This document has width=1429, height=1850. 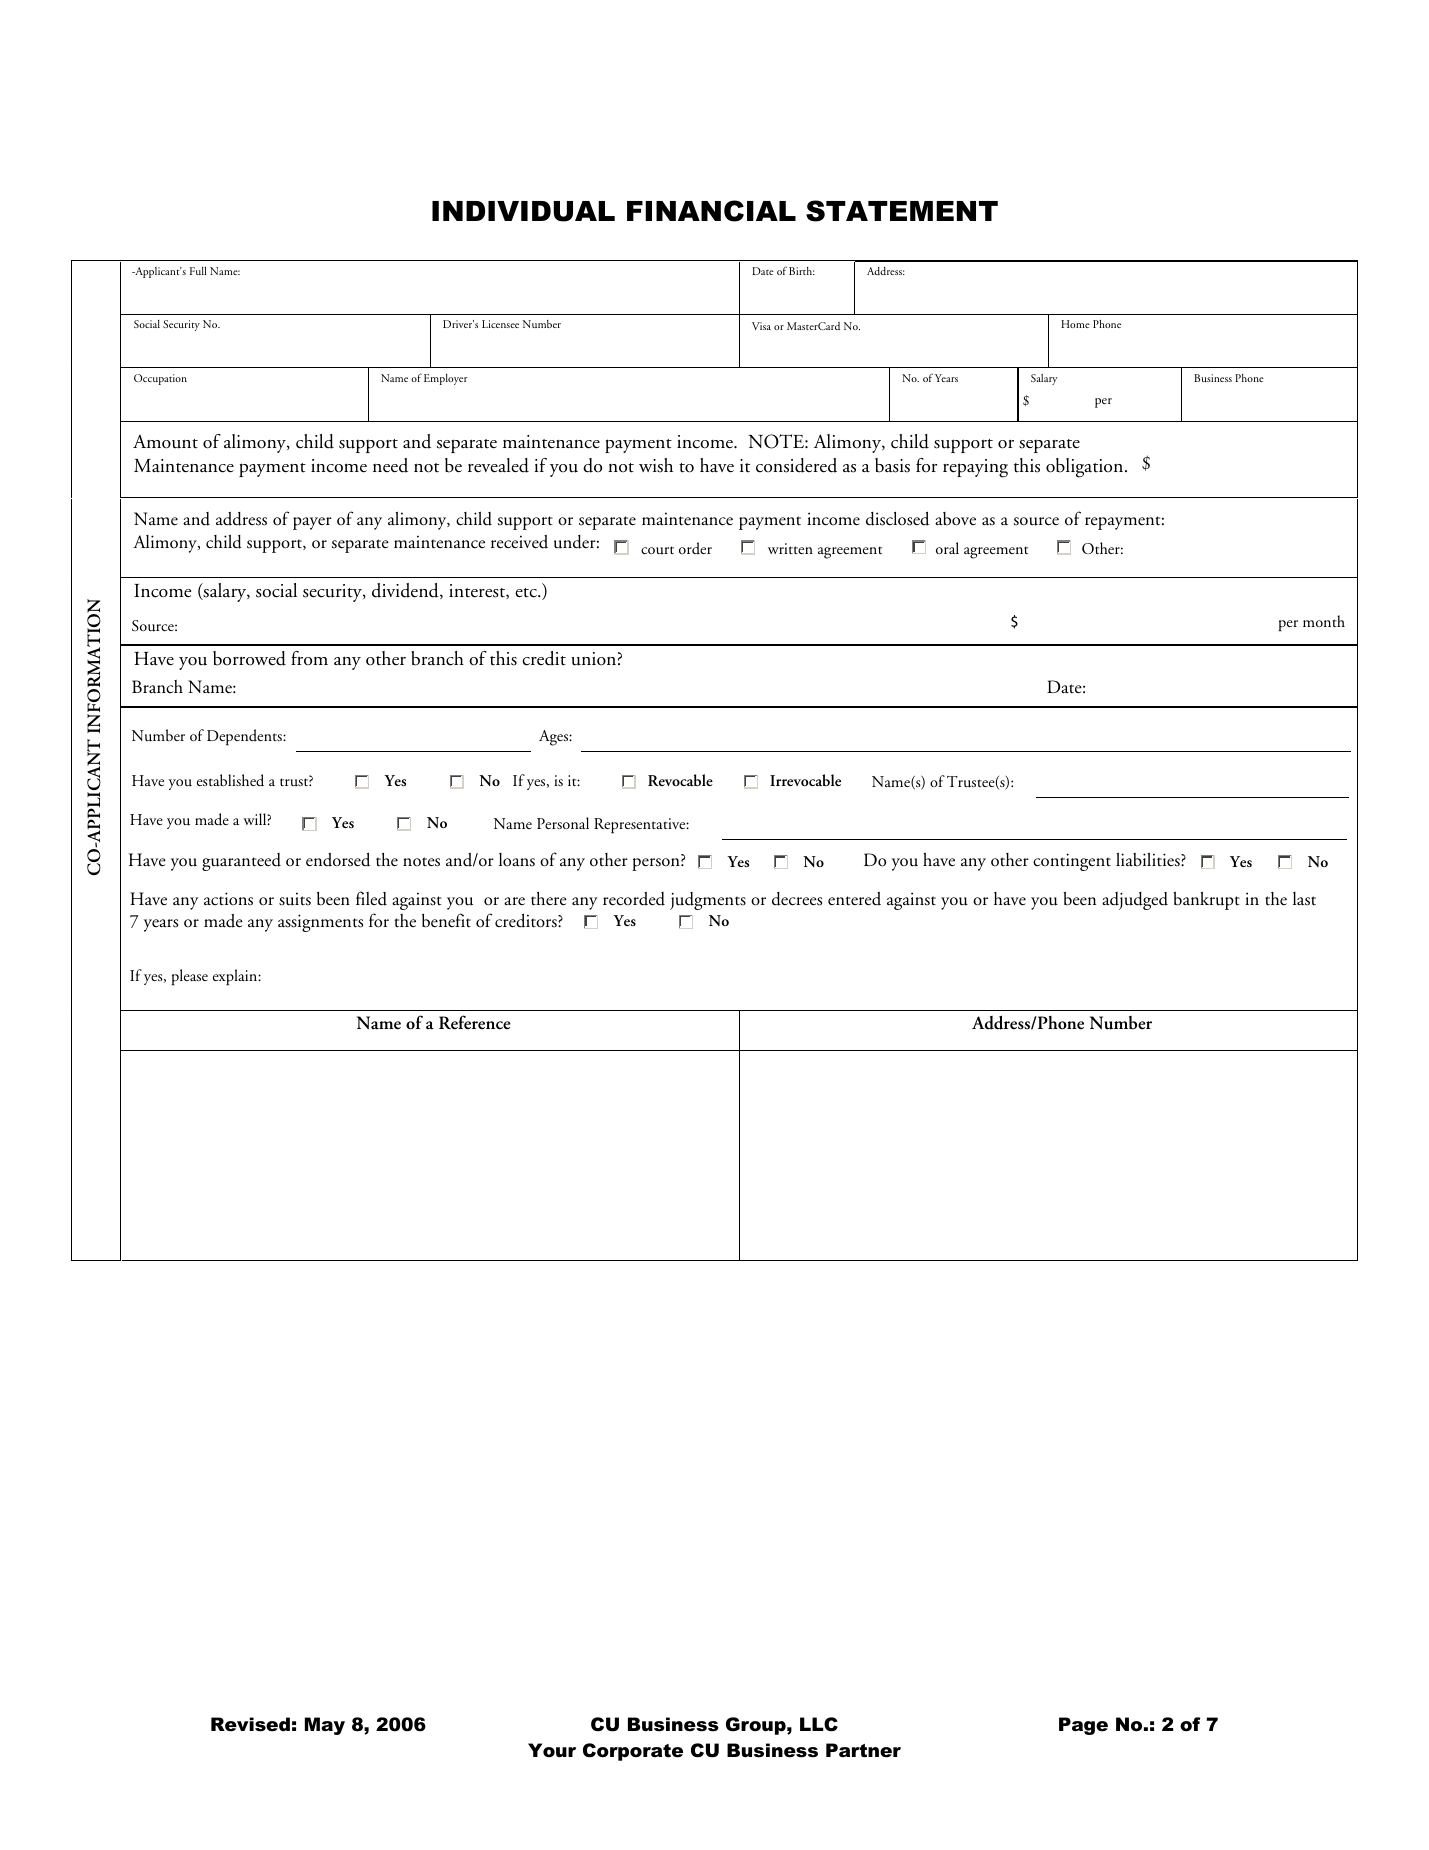 I want to click on LLC, so click(x=819, y=1724).
